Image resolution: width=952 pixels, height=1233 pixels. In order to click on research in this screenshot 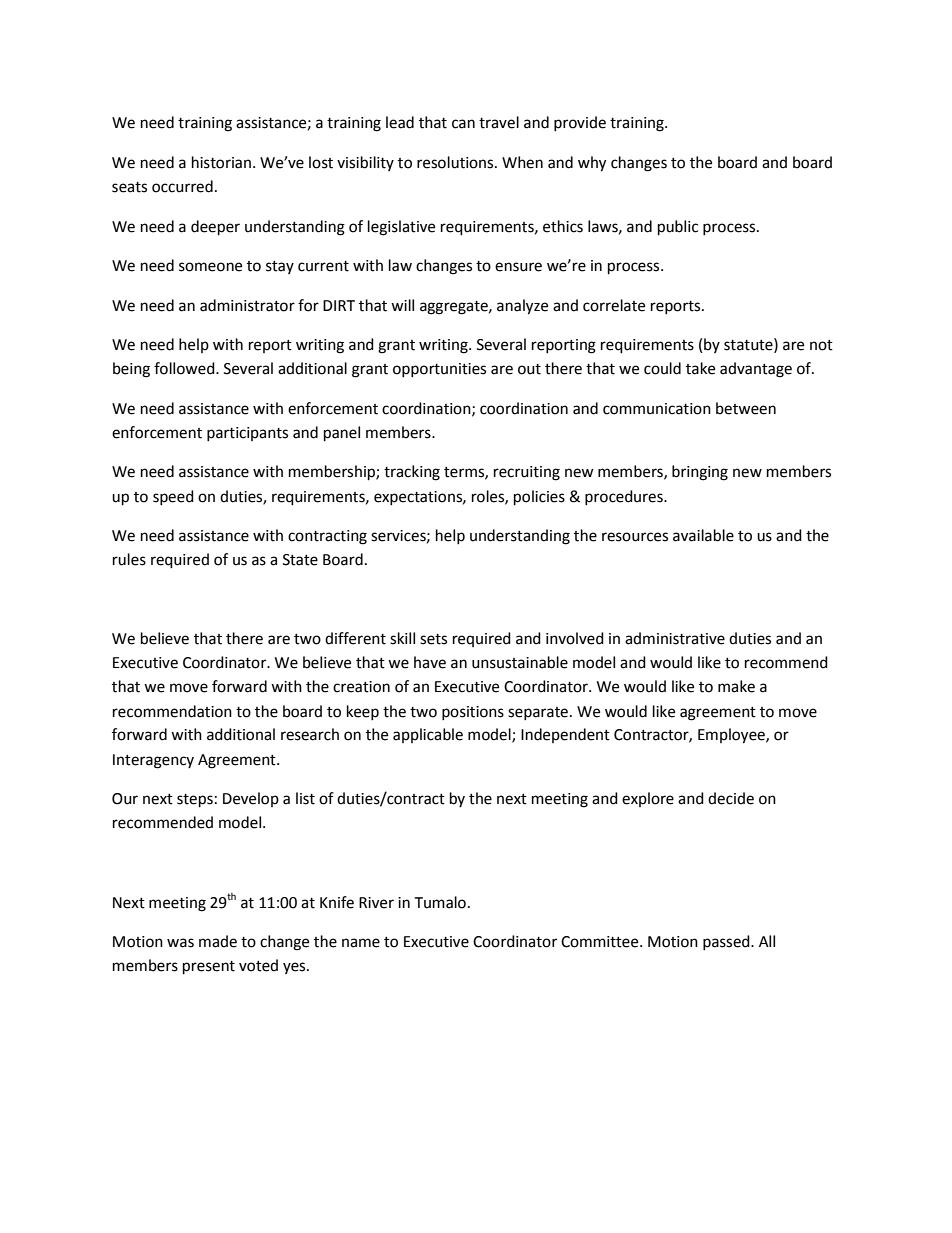, I will do `click(310, 734)`.
